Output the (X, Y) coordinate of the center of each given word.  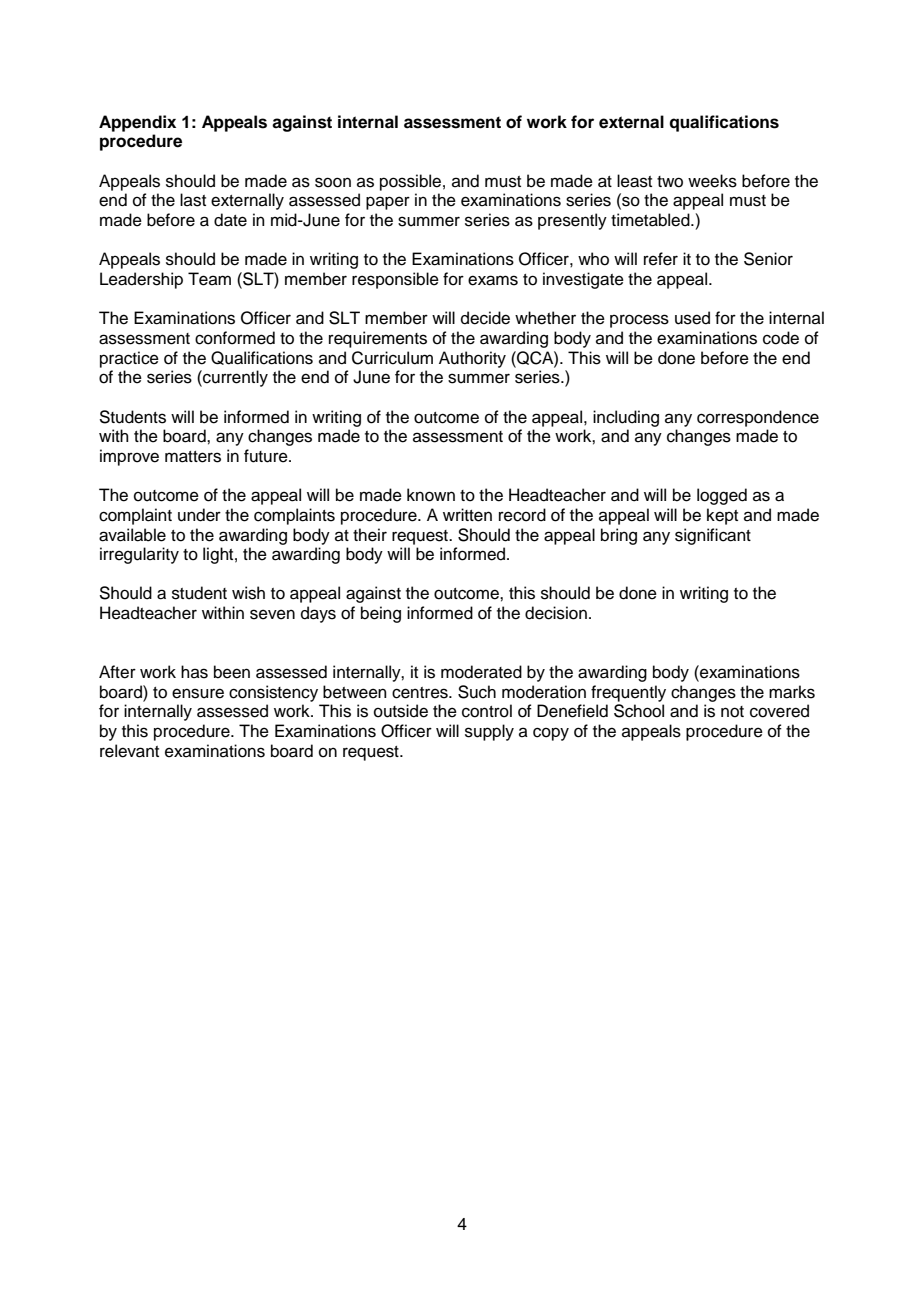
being (381, 614)
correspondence (758, 418)
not (732, 712)
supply (489, 732)
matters (193, 457)
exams (493, 280)
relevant (129, 751)
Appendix (137, 123)
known (431, 495)
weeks (712, 181)
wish (248, 593)
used (692, 318)
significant (713, 536)
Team (209, 279)
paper (388, 203)
